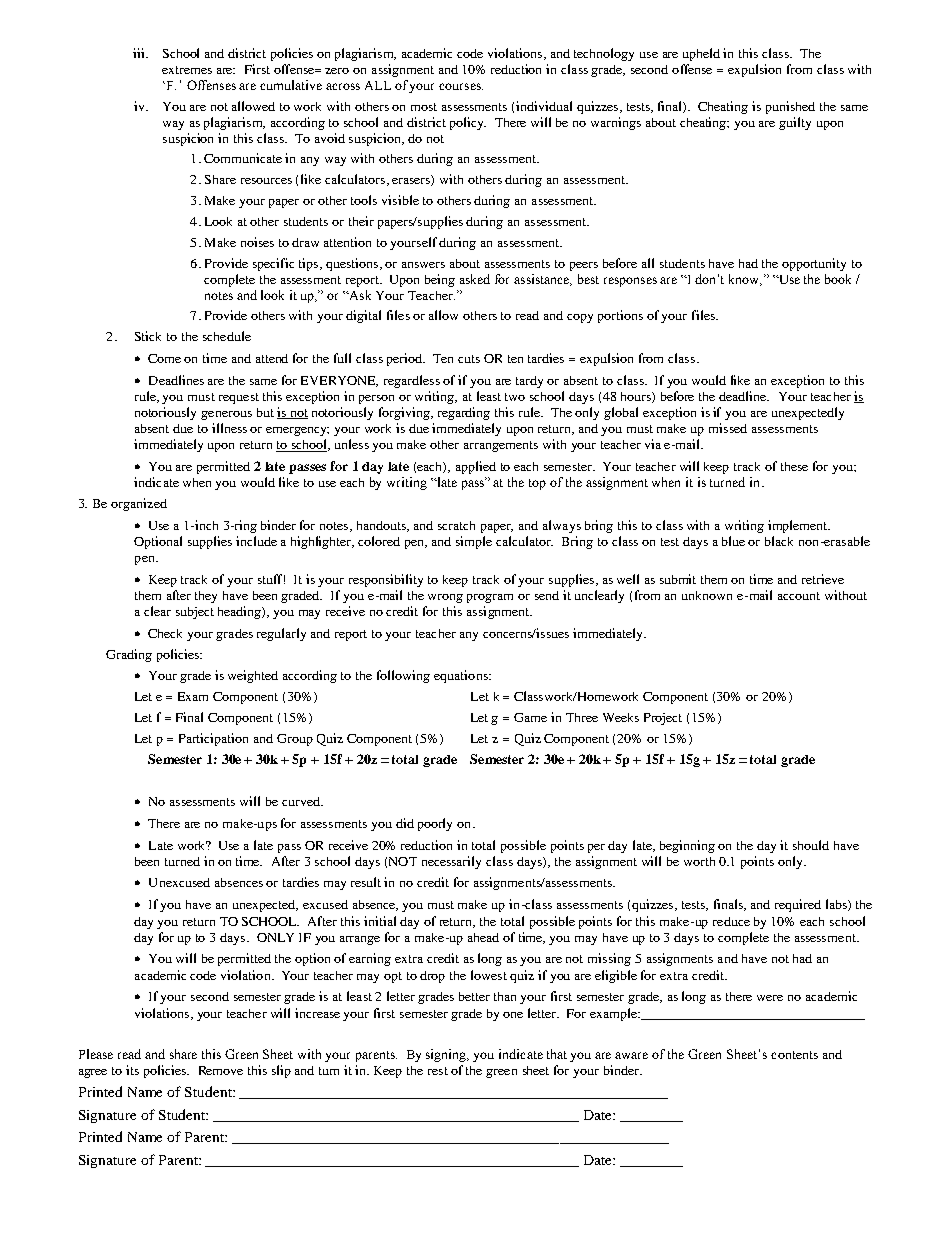 The image size is (952, 1233). What do you see at coordinates (475, 279) in the screenshot?
I see `asked` at bounding box center [475, 279].
